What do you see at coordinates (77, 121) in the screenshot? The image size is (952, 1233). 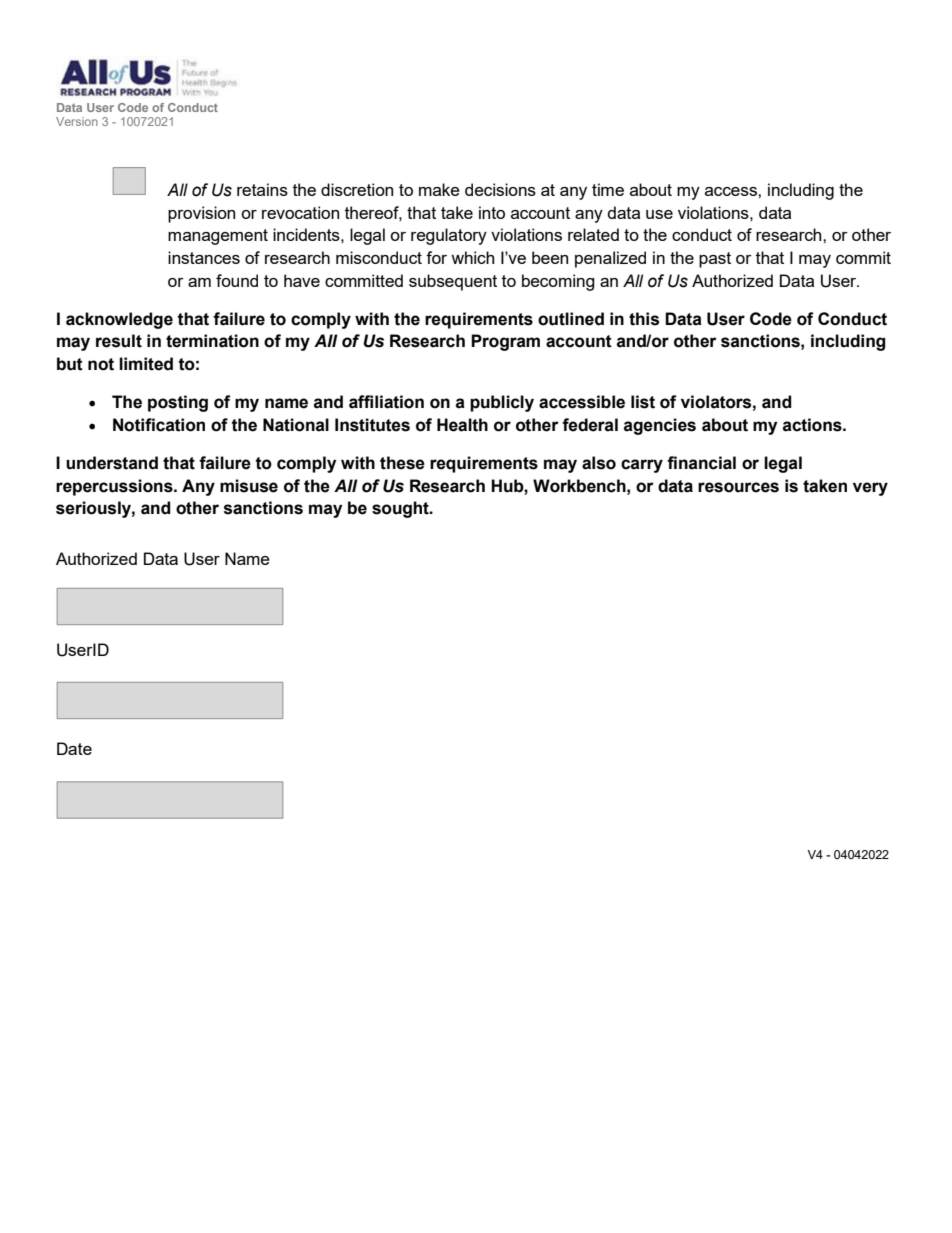 I see `Version` at bounding box center [77, 121].
